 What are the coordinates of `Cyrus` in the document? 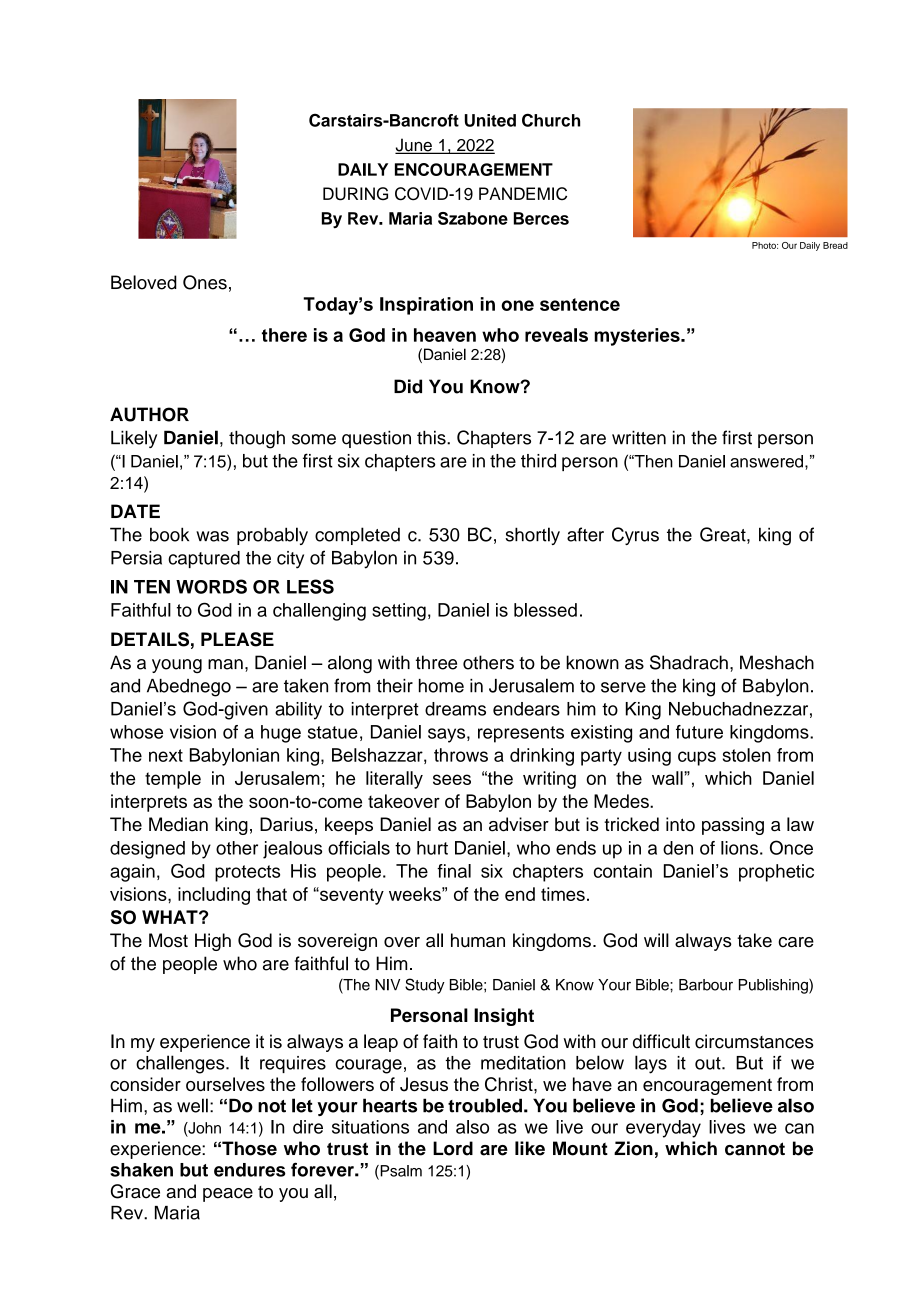 It's located at (635, 536).
